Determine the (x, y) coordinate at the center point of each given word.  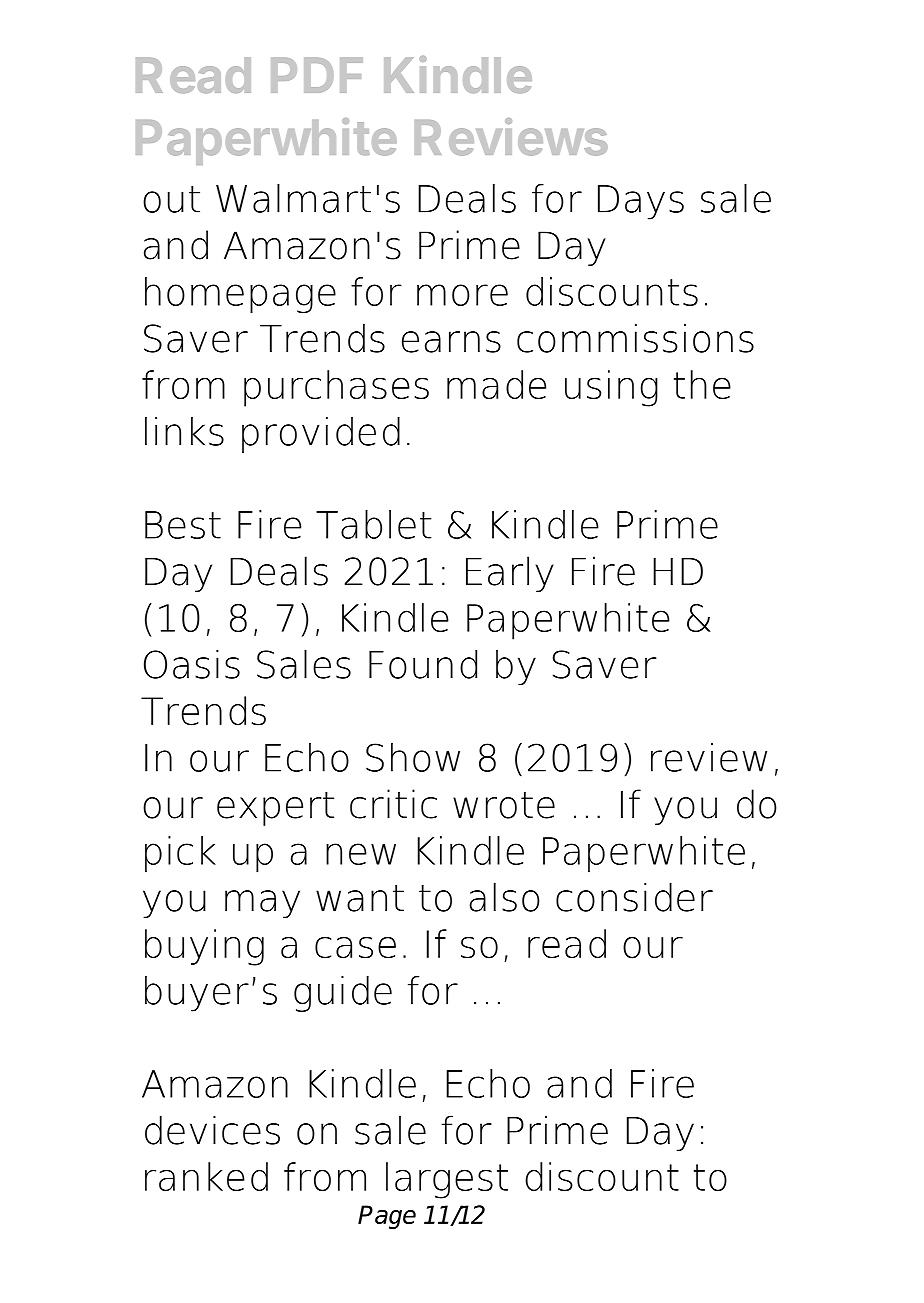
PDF (317, 75)
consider (634, 897)
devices (212, 1130)
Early (510, 574)
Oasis (192, 664)
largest (447, 1180)
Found (423, 664)
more (462, 295)
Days (641, 202)
